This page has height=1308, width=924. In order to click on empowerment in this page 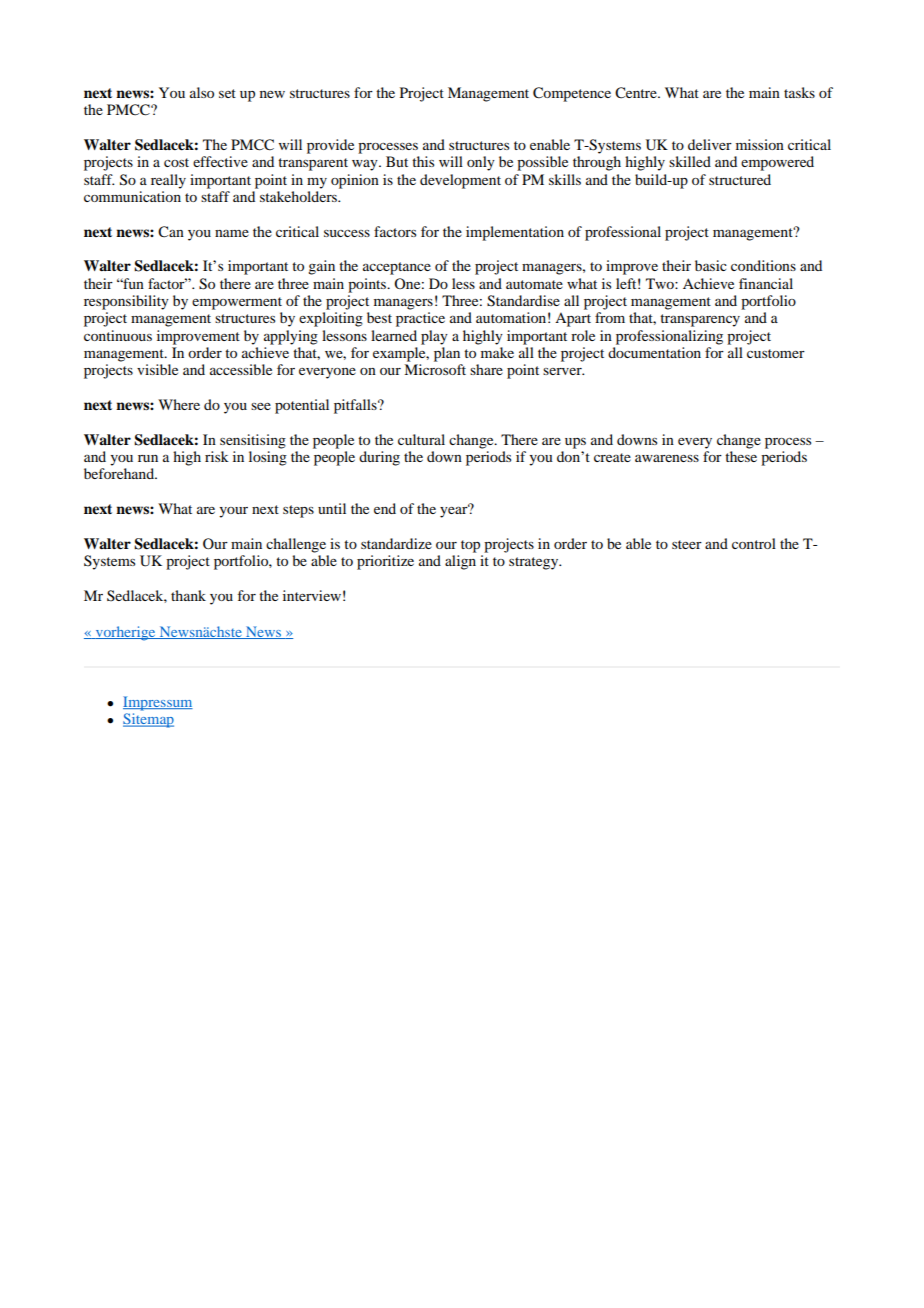, I will do `click(237, 303)`.
